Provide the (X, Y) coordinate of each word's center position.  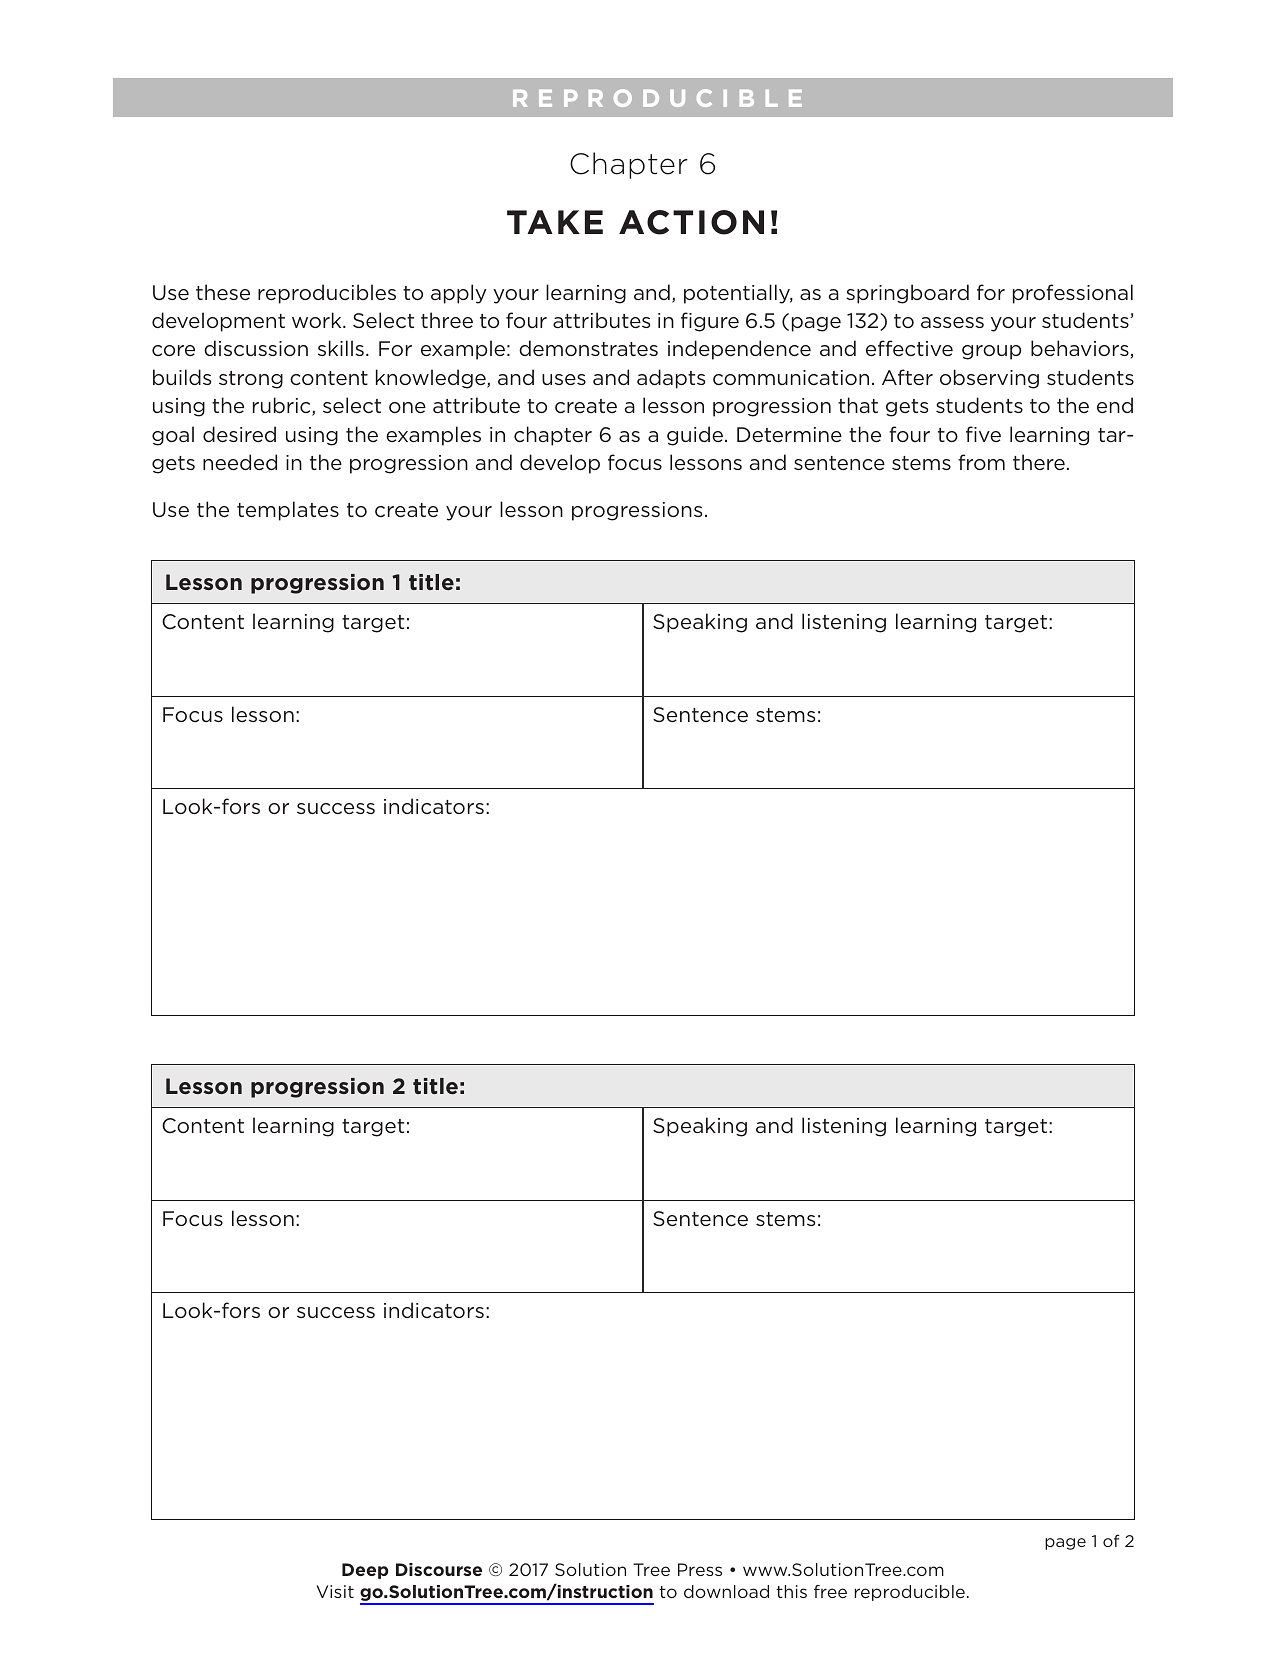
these (223, 292)
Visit (335, 1591)
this (791, 1591)
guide (696, 436)
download (726, 1591)
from (981, 462)
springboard (907, 294)
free (830, 1591)
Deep (365, 1571)
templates (288, 511)
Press (700, 1569)
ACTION (691, 222)
